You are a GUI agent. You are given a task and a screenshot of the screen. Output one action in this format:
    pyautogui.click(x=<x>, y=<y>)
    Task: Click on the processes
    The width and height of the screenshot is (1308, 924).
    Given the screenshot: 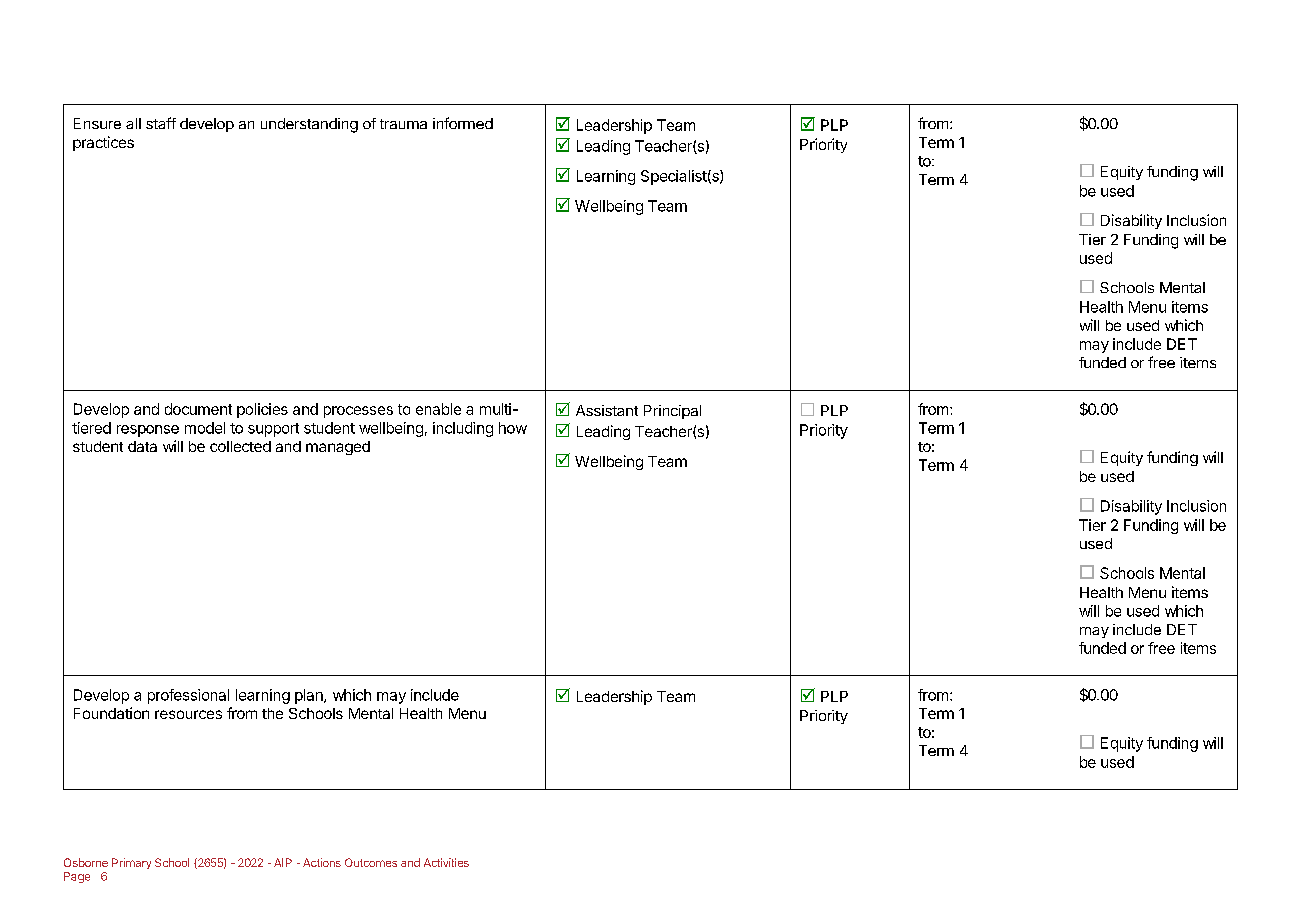 What is the action you would take?
    pyautogui.click(x=358, y=412)
